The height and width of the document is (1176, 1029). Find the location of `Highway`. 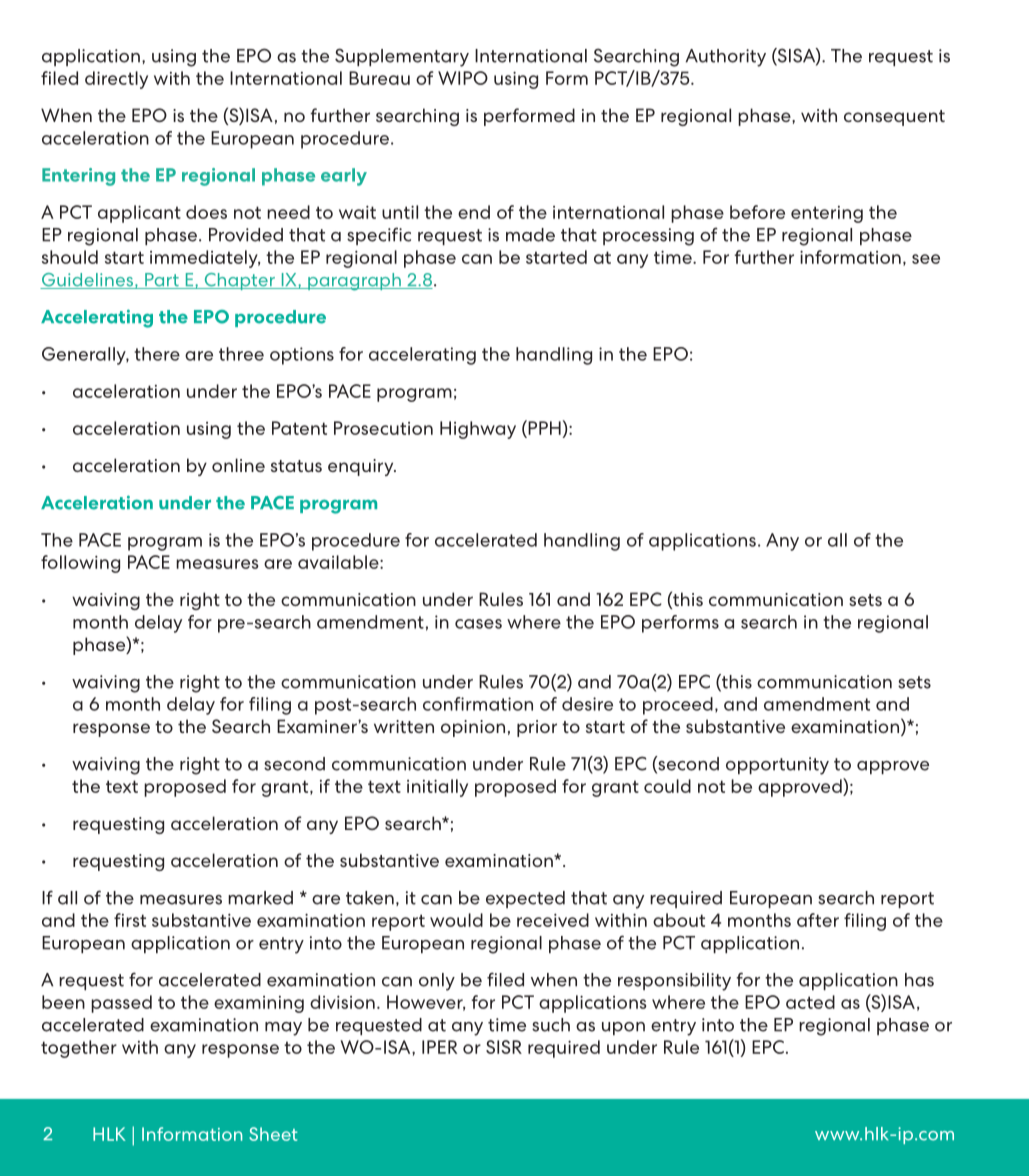

Highway is located at coordinates (478, 430).
